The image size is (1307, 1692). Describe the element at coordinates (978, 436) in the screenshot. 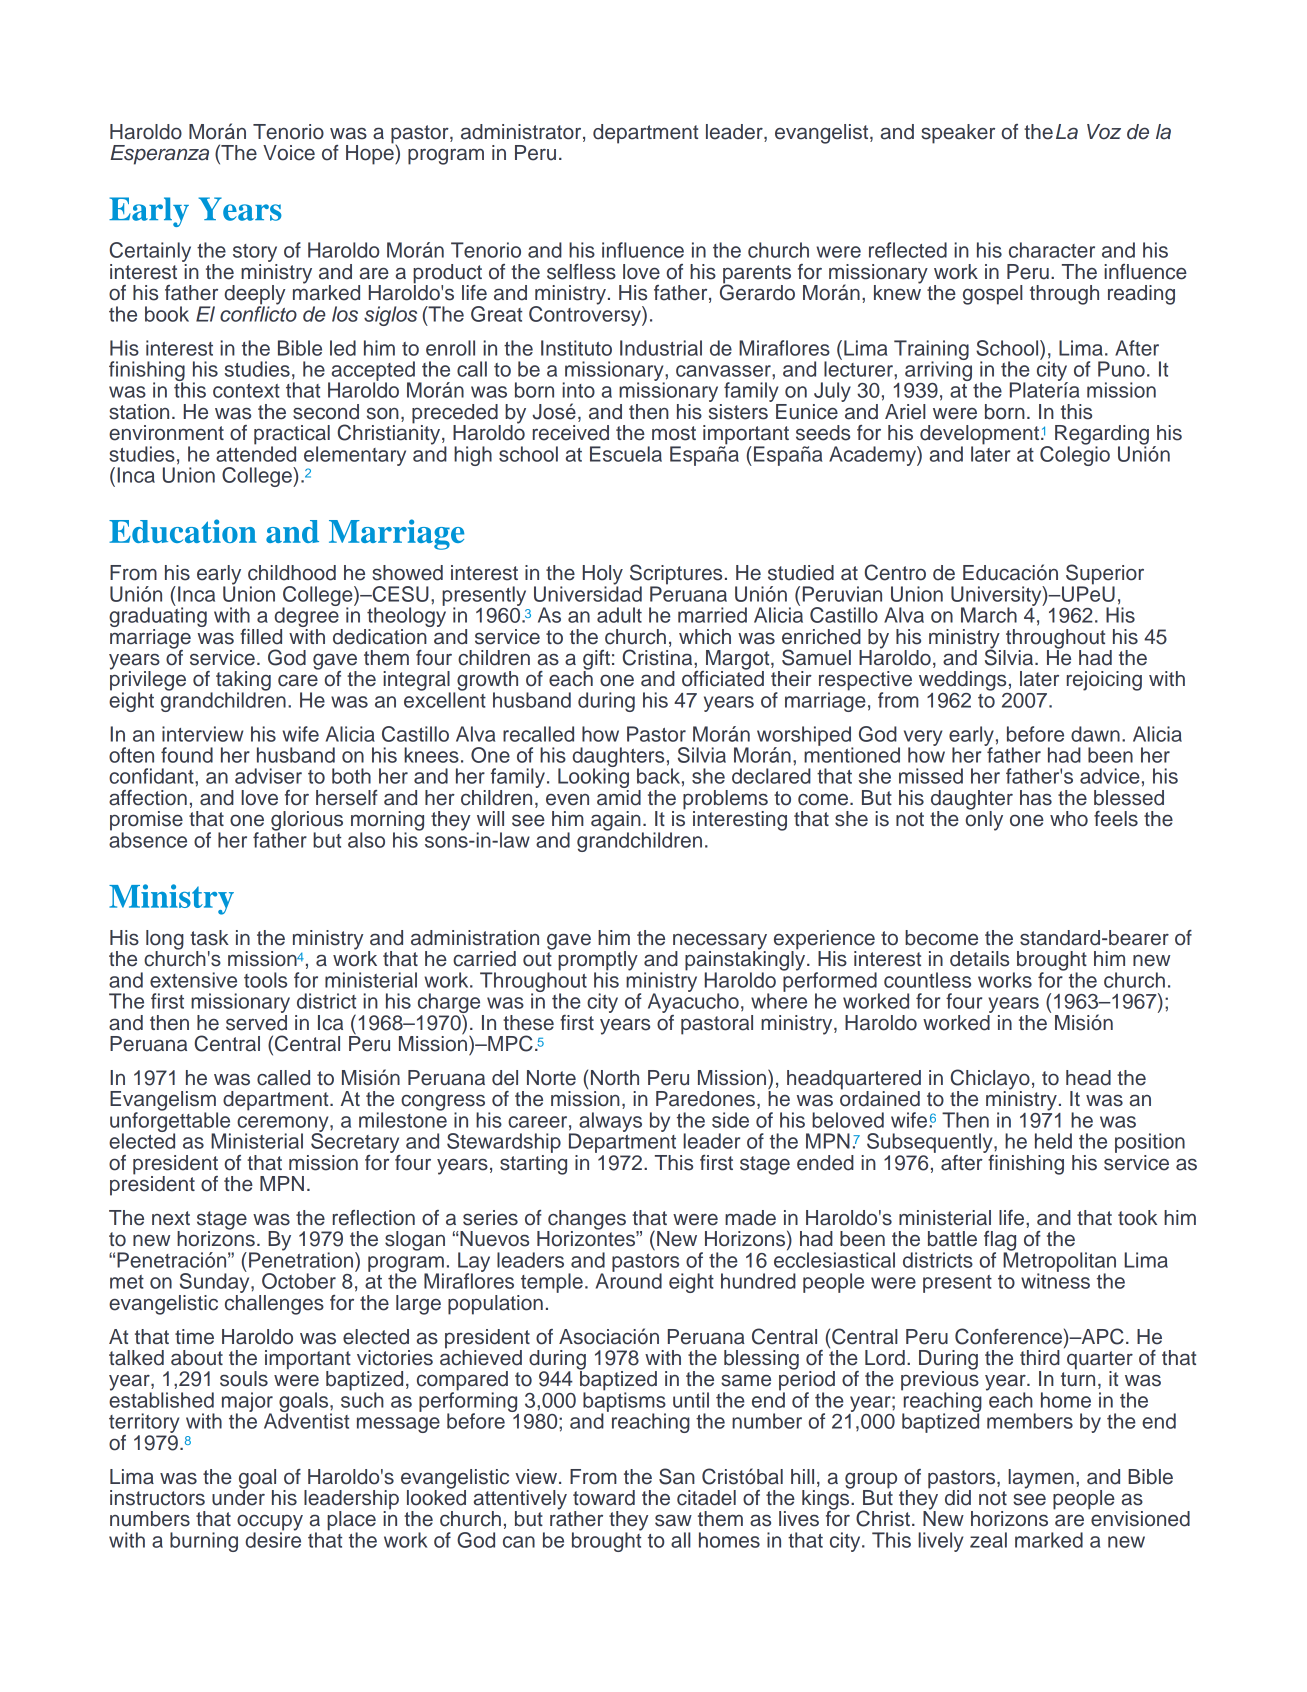

I see `development` at that location.
